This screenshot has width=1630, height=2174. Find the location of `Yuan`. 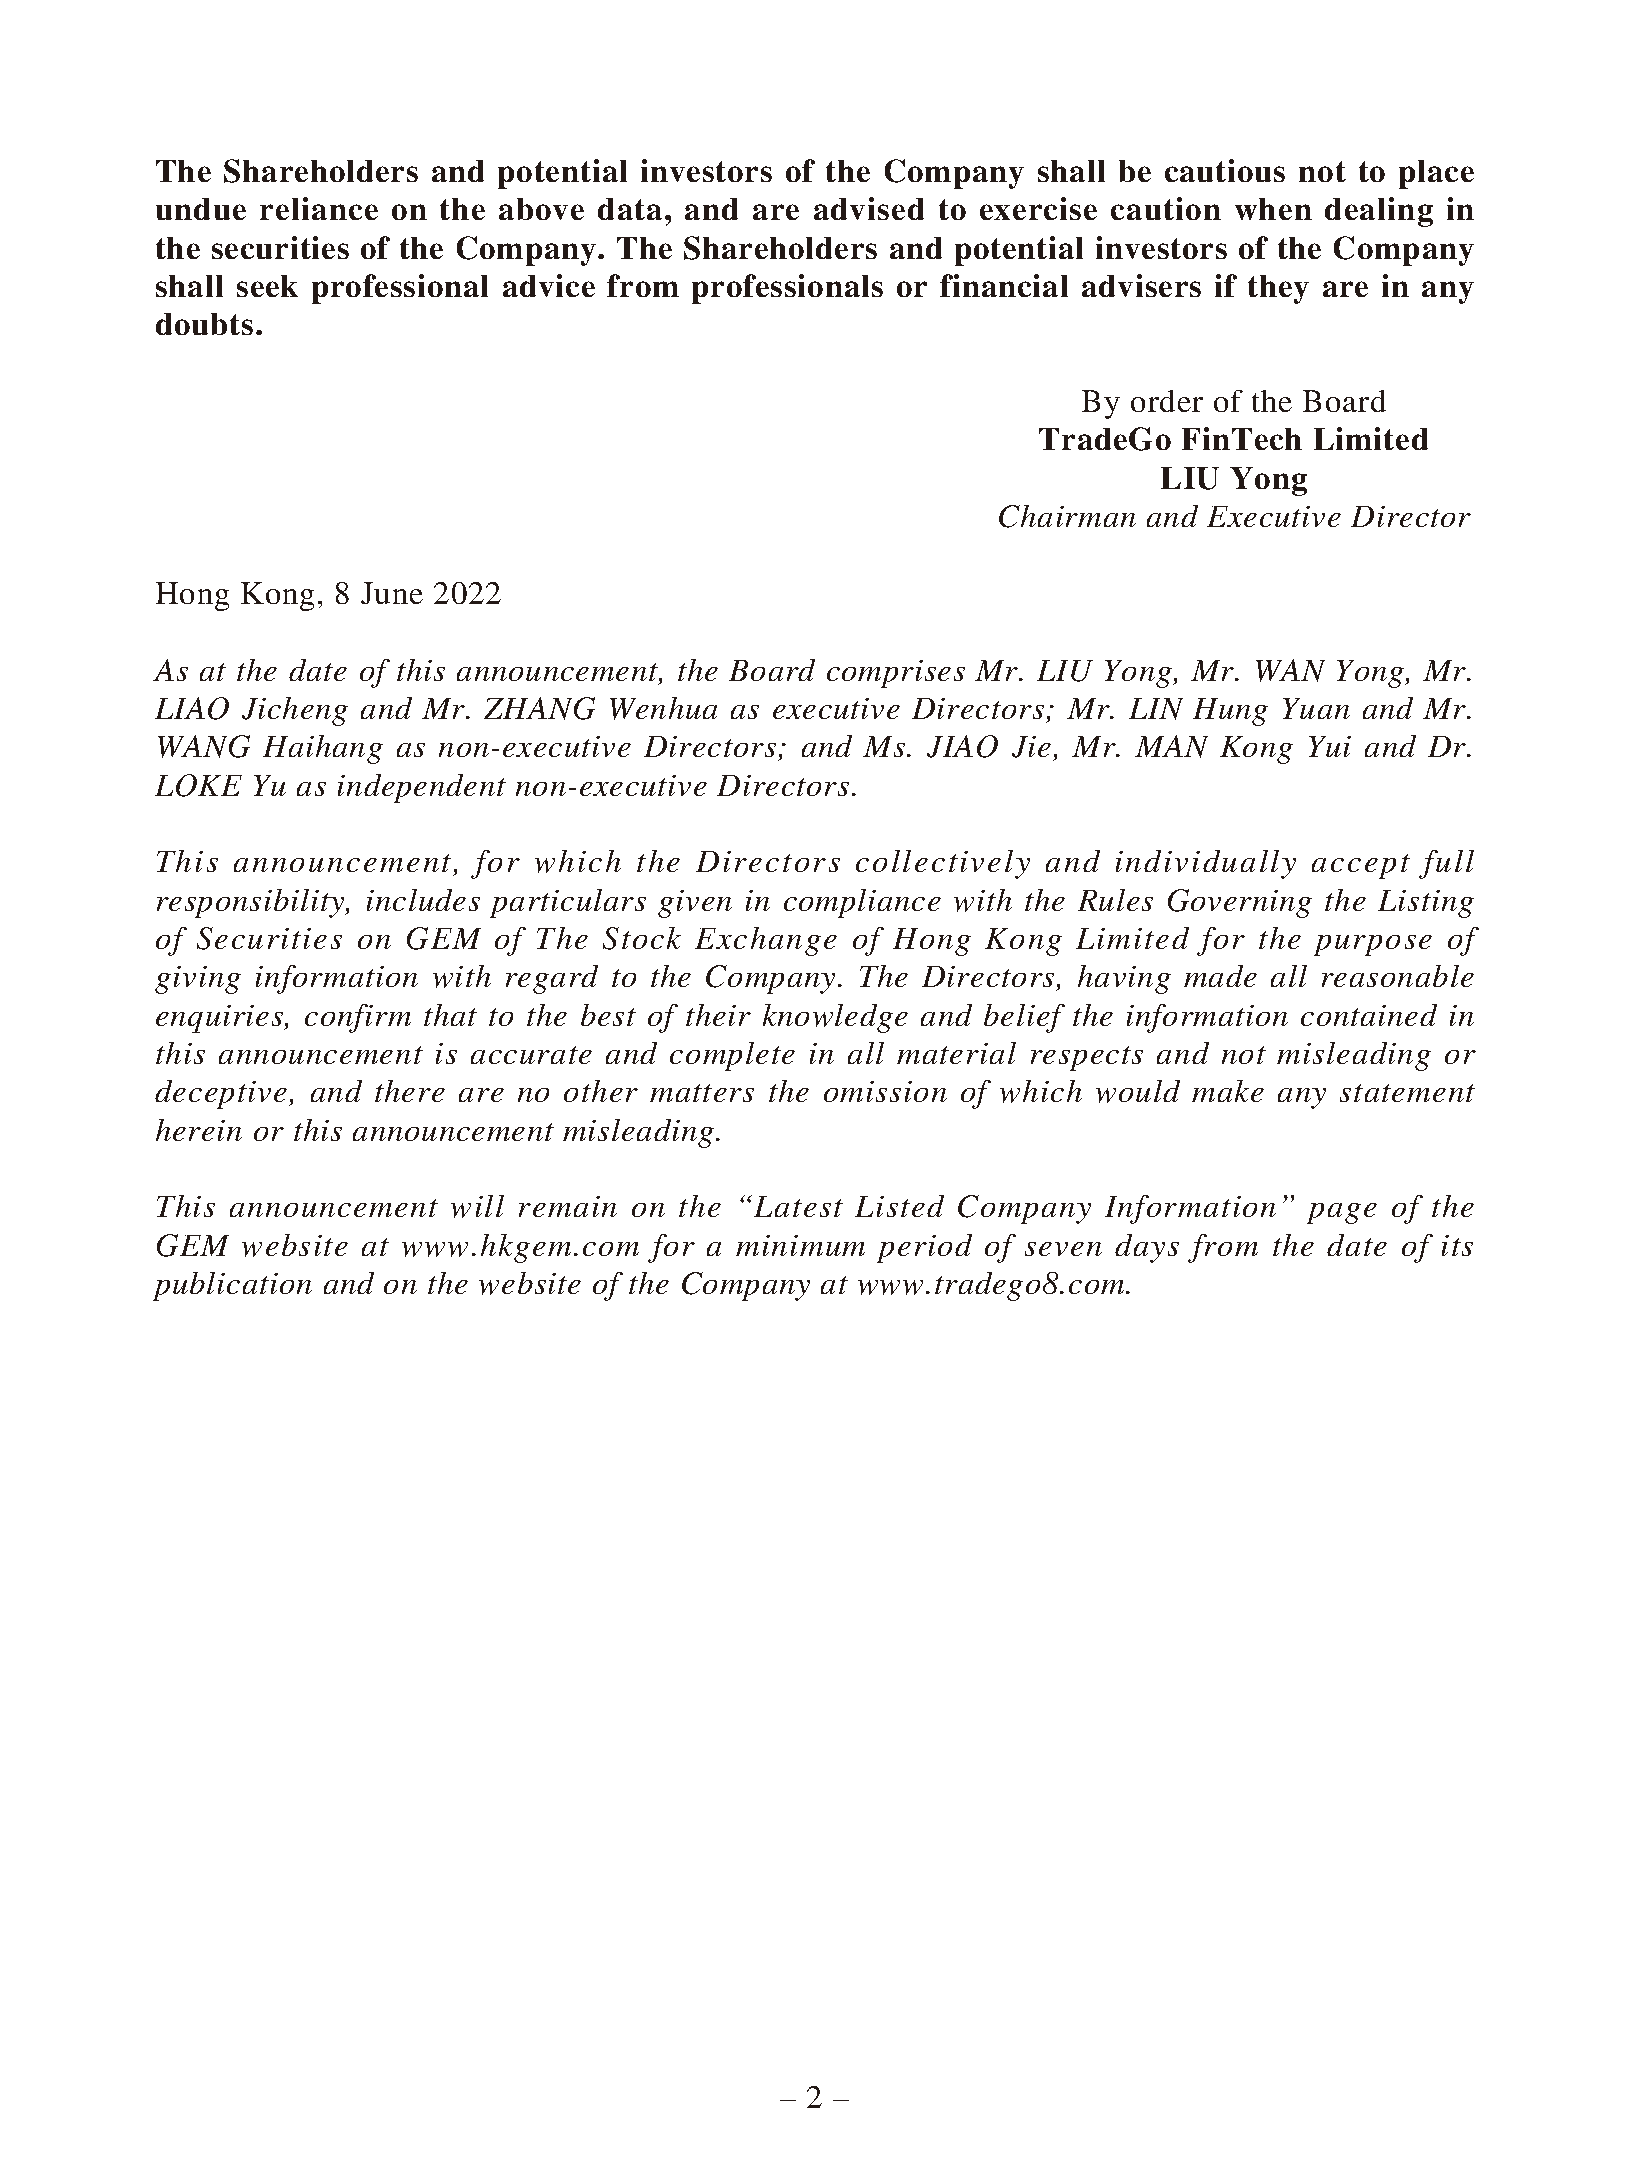

Yuan is located at coordinates (1316, 708).
